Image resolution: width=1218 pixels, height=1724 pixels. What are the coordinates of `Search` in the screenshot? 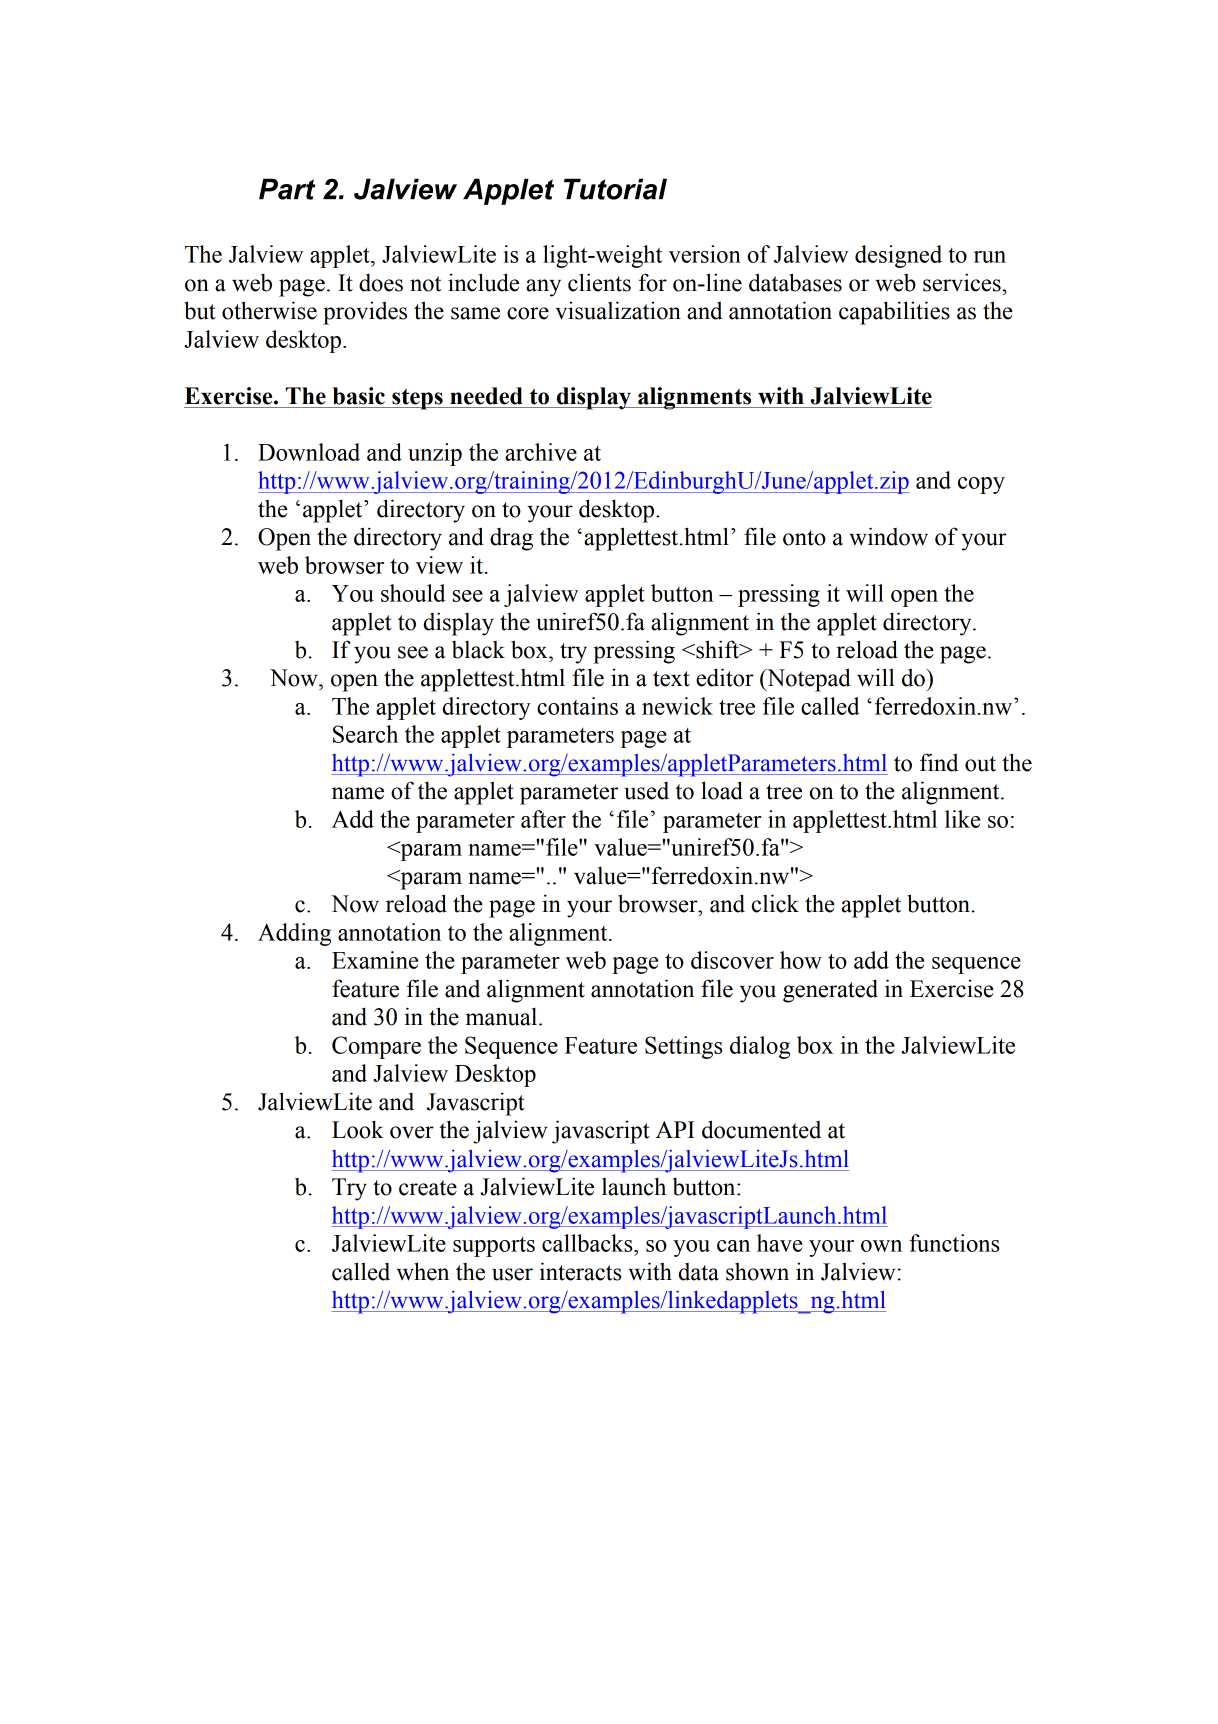 It's located at (365, 734).
